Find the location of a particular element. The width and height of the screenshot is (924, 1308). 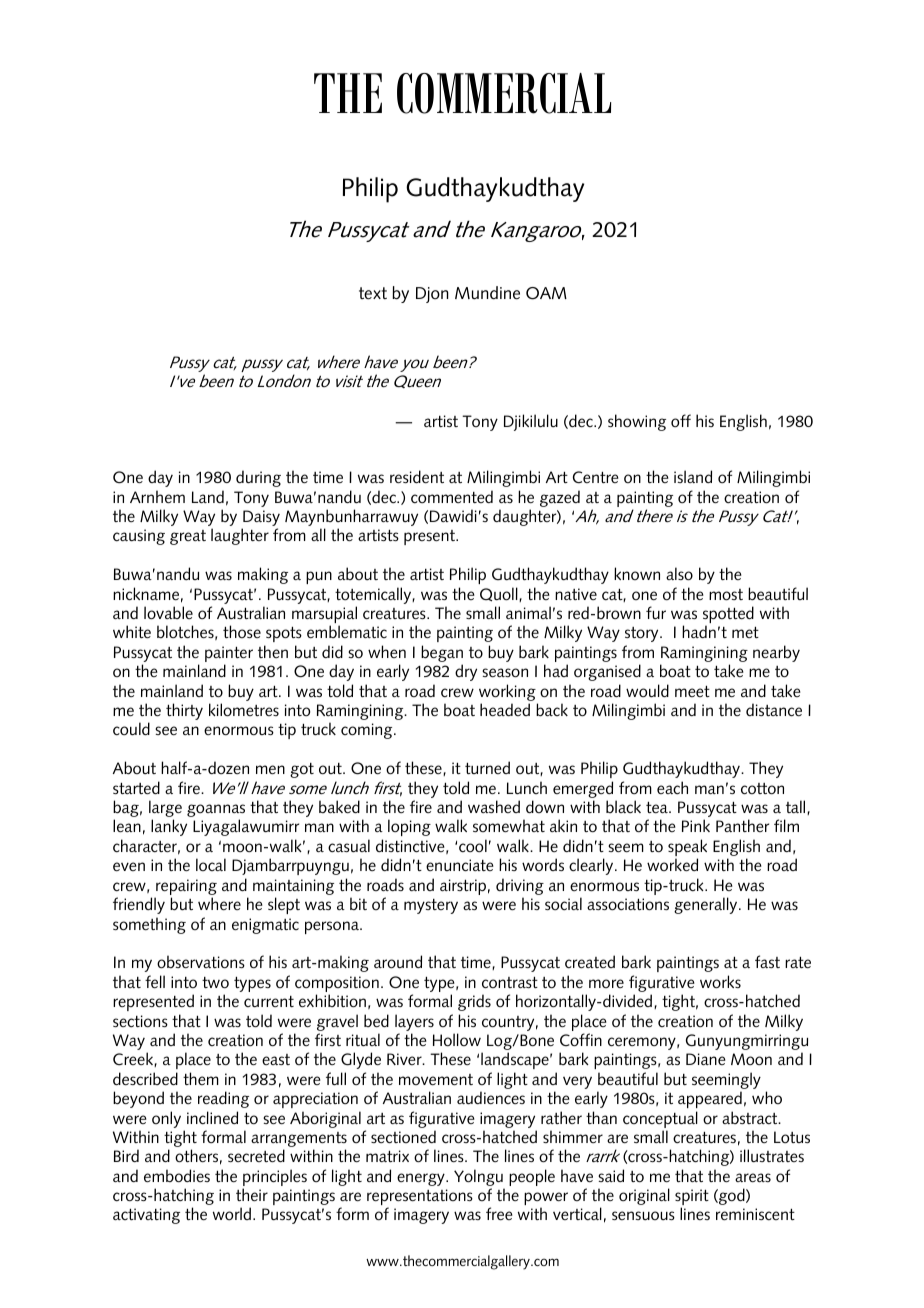

generally is located at coordinates (707, 905).
